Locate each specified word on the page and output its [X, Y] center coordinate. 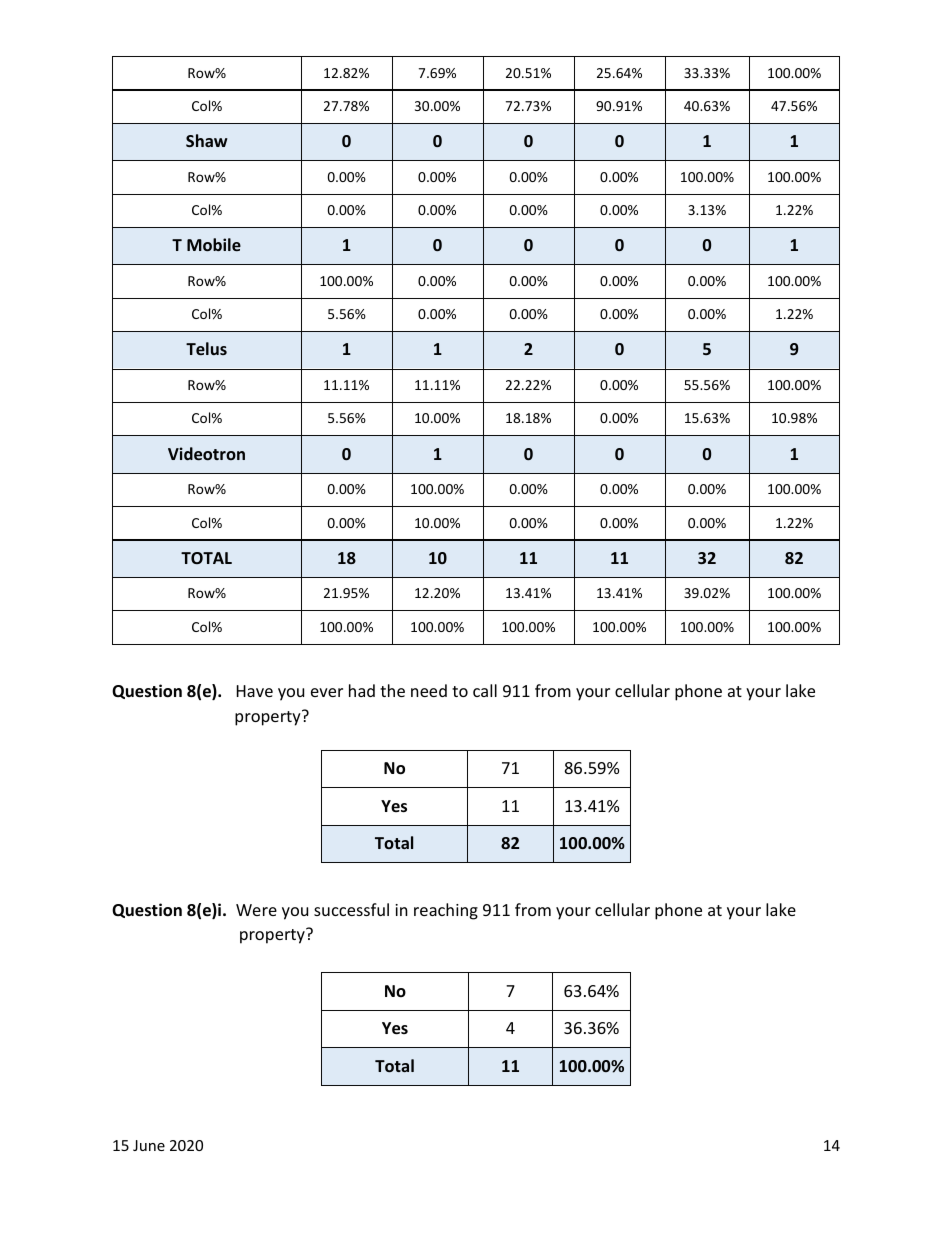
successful [351, 909]
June [149, 1145]
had [362, 690]
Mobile [214, 244]
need [429, 690]
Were [256, 910]
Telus [206, 348]
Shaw [207, 140]
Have [255, 691]
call [485, 690]
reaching [446, 911]
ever [327, 692]
